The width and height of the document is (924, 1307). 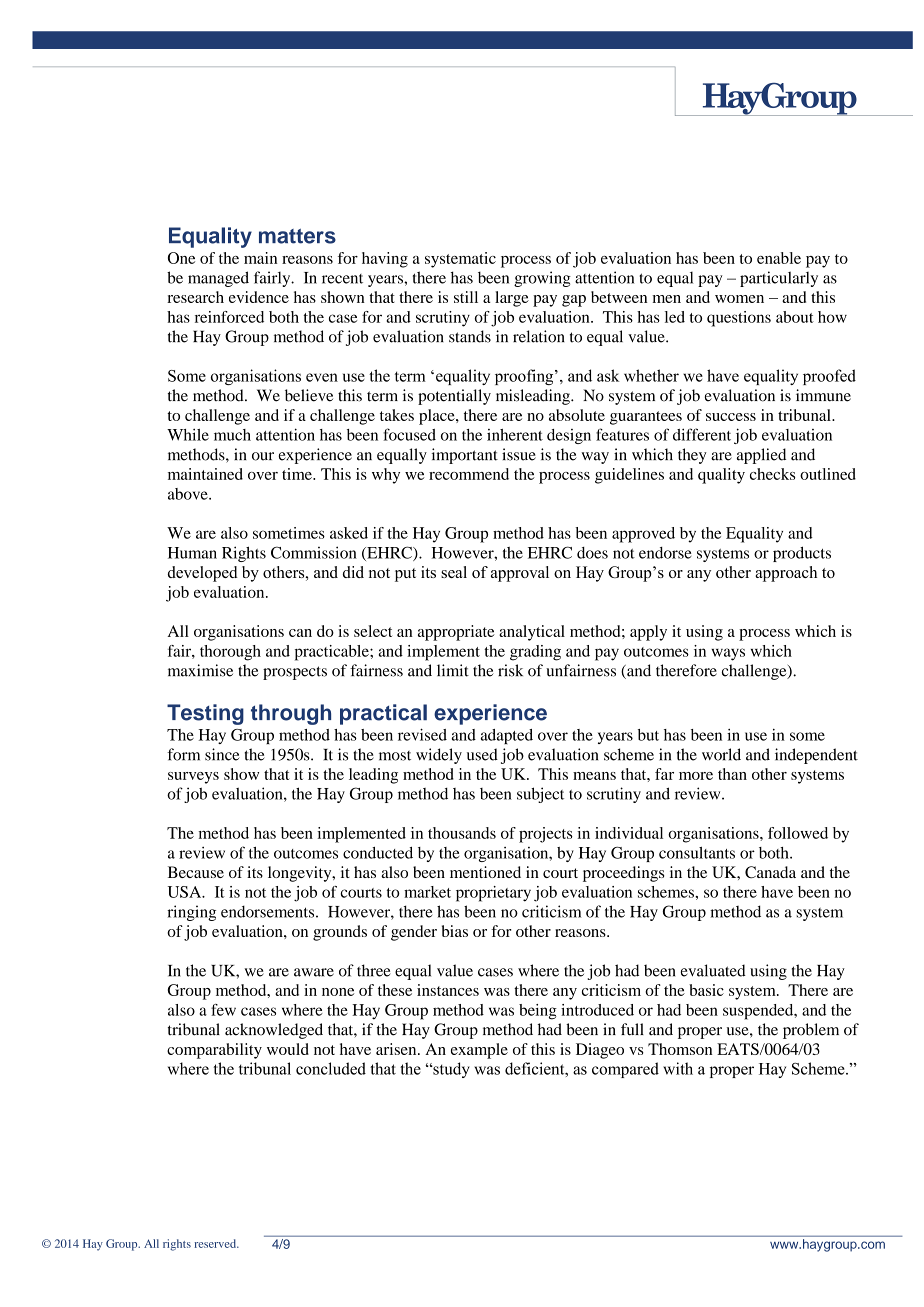 I want to click on risk, so click(x=510, y=670).
